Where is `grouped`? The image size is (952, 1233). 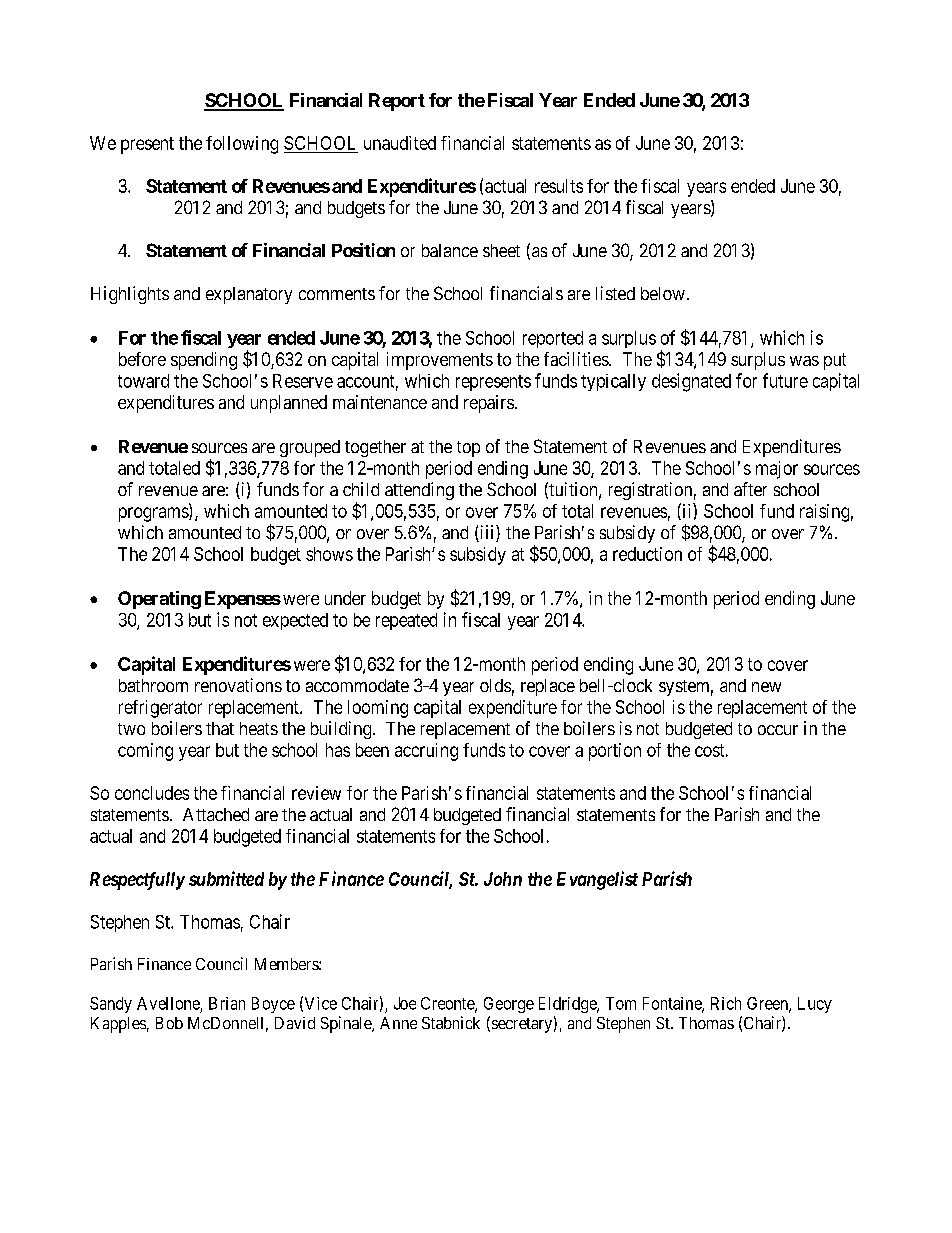
grouped is located at coordinates (310, 448).
